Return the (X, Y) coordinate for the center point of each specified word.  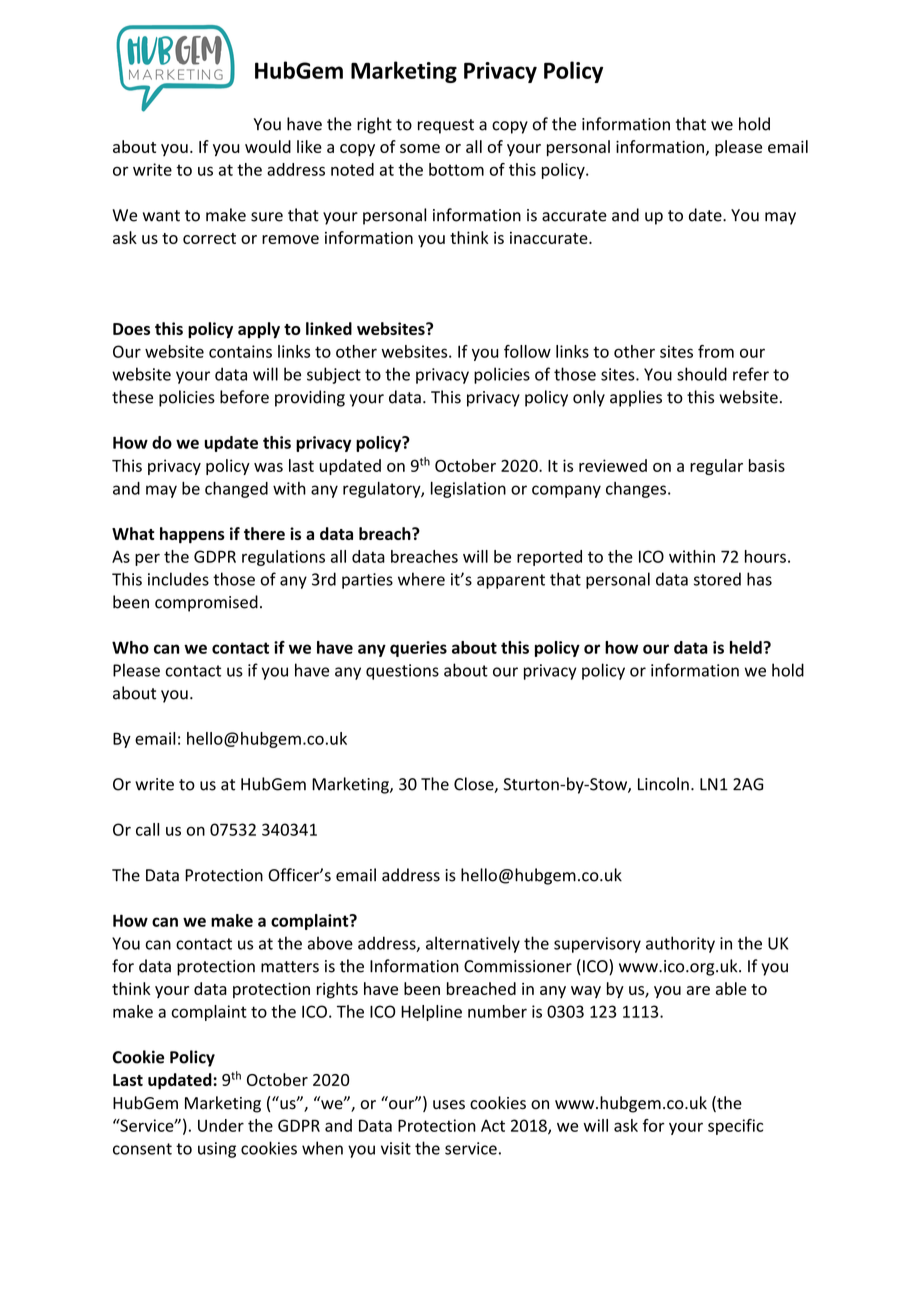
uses (449, 1105)
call (147, 829)
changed (236, 490)
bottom (456, 169)
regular (716, 467)
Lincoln (663, 784)
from (716, 351)
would (268, 146)
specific (735, 1127)
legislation (468, 490)
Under (221, 1125)
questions (402, 672)
